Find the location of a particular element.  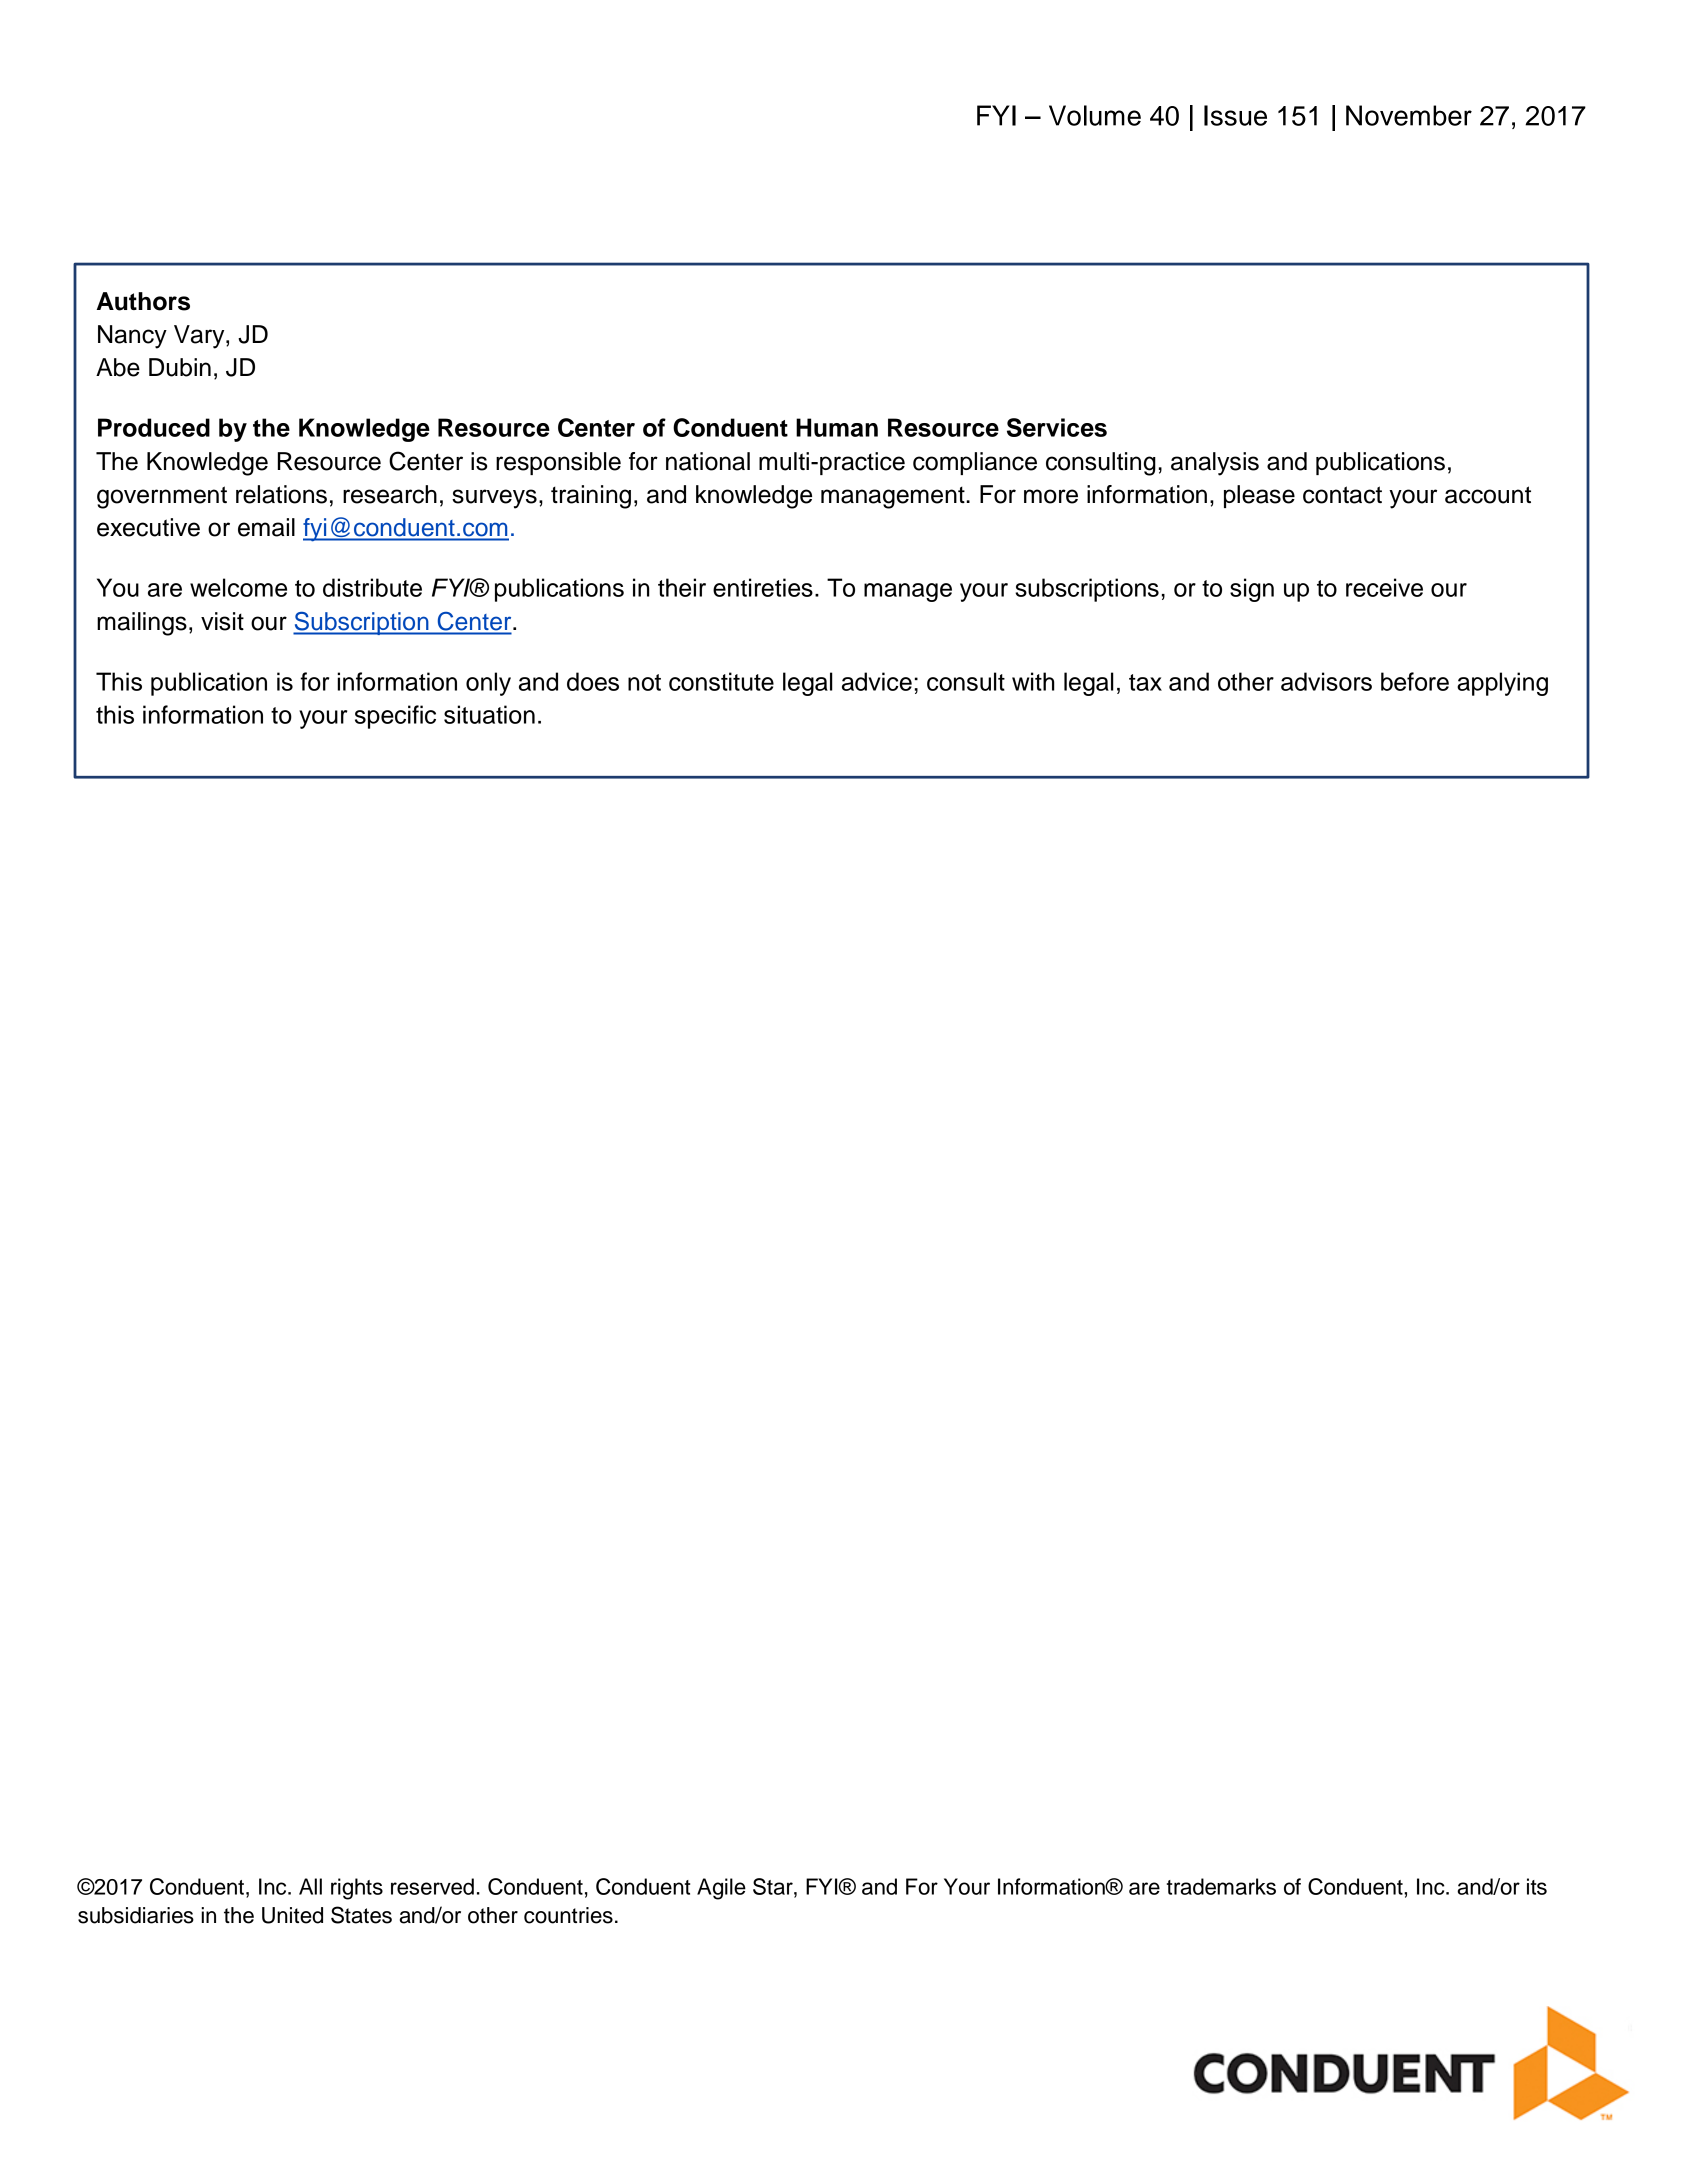

advisors is located at coordinates (1326, 681).
